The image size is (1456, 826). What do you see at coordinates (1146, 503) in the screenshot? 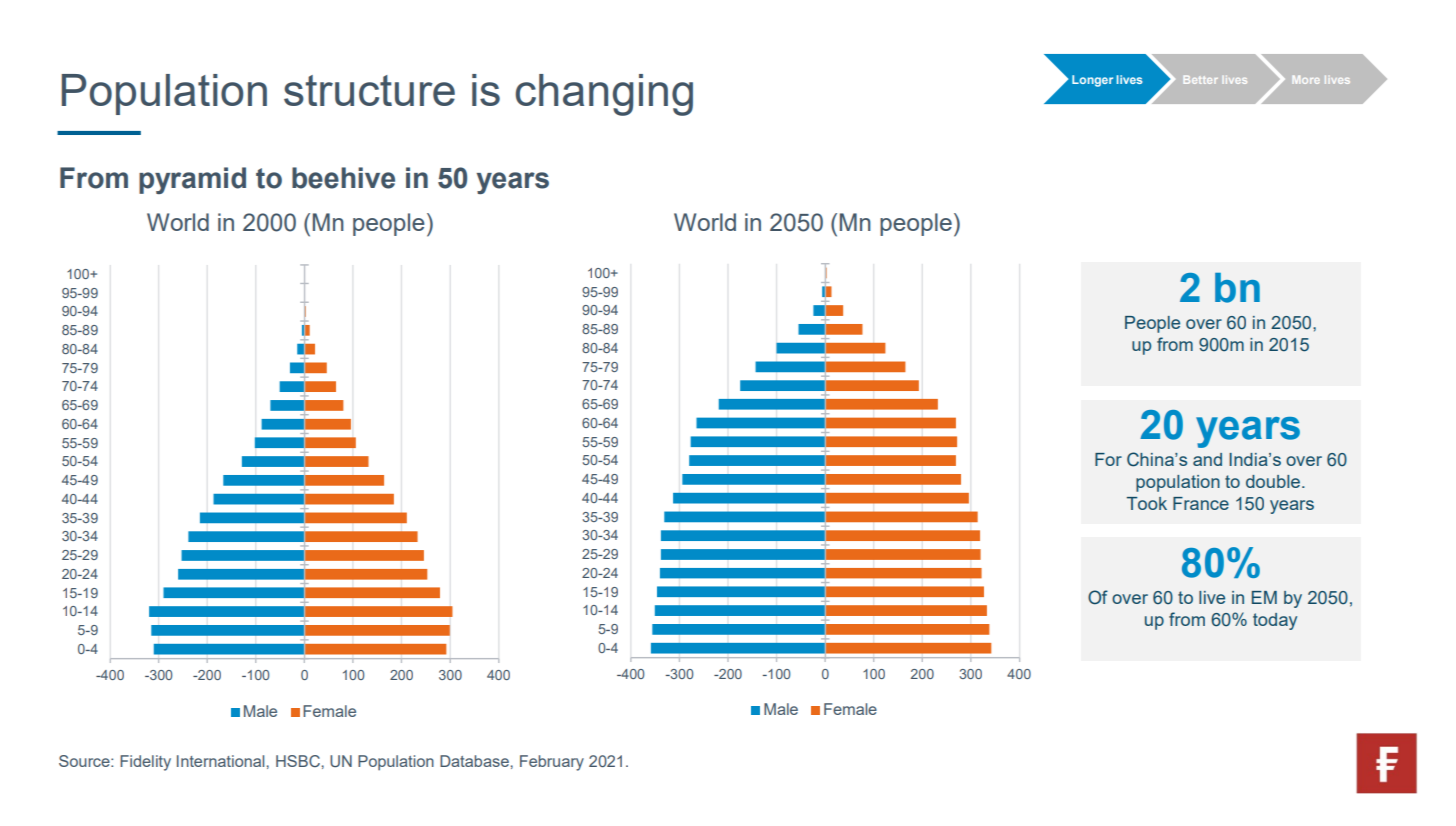
I see `Took` at bounding box center [1146, 503].
